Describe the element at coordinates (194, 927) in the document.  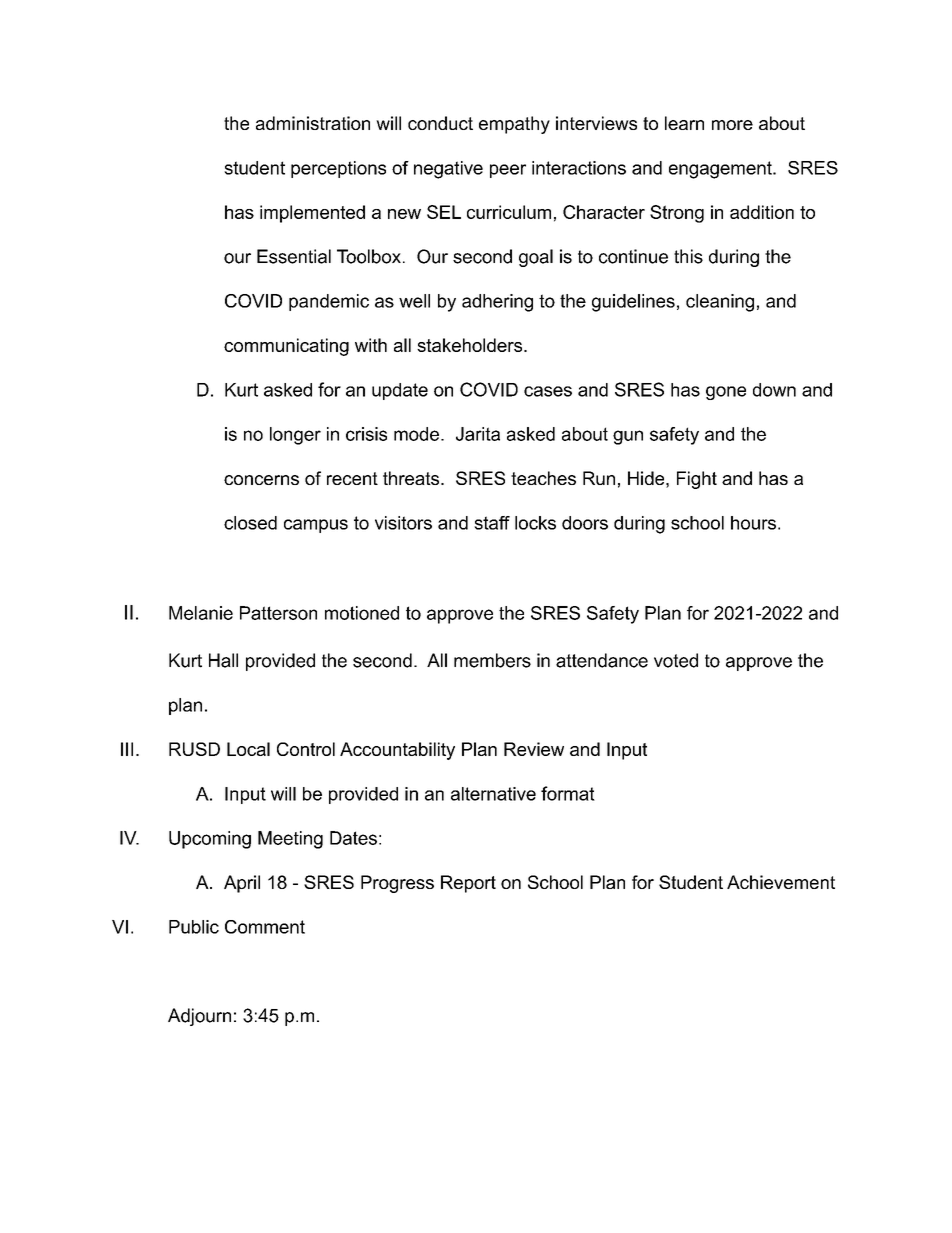
I see `Public` at that location.
